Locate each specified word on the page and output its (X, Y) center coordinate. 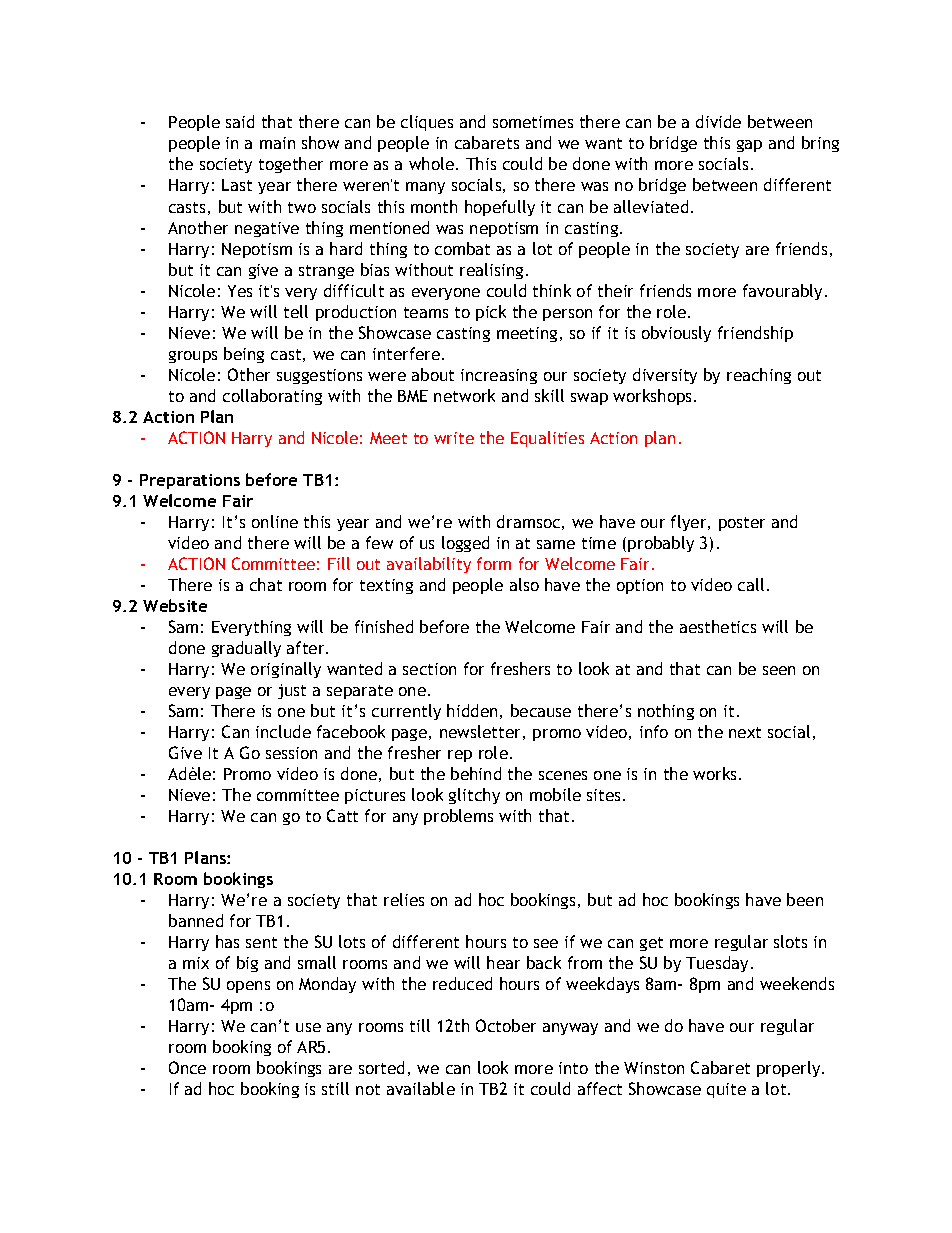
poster (742, 524)
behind (476, 773)
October (506, 1025)
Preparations (190, 481)
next (745, 732)
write (454, 438)
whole (431, 163)
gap (749, 146)
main (277, 143)
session (291, 753)
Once (187, 1067)
